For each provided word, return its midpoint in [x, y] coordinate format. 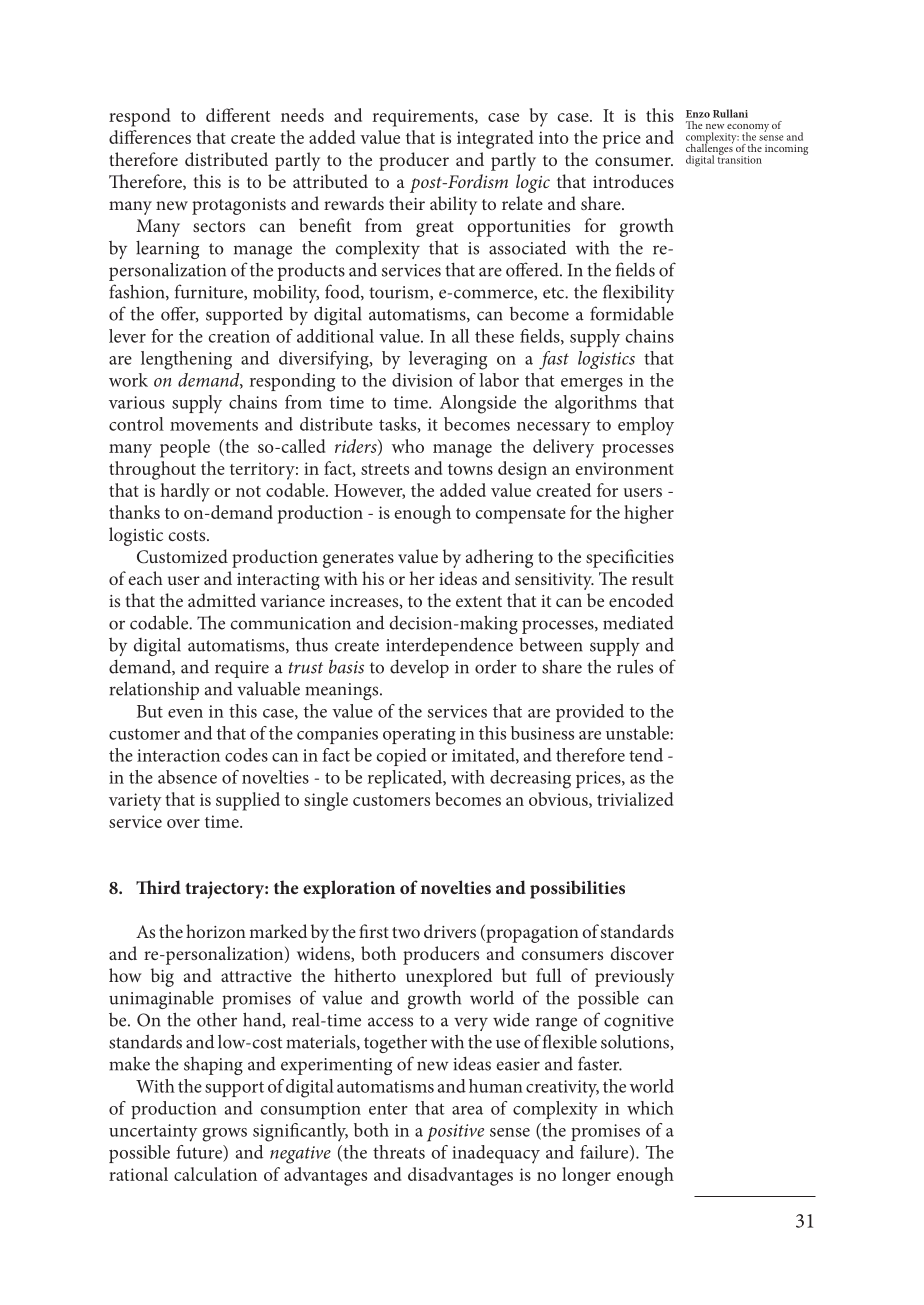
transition [740, 159]
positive [455, 1133]
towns [470, 469]
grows [224, 1135]
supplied [248, 801]
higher [649, 514]
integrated [495, 139]
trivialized [635, 799]
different [238, 115]
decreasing [530, 779]
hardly [185, 492]
